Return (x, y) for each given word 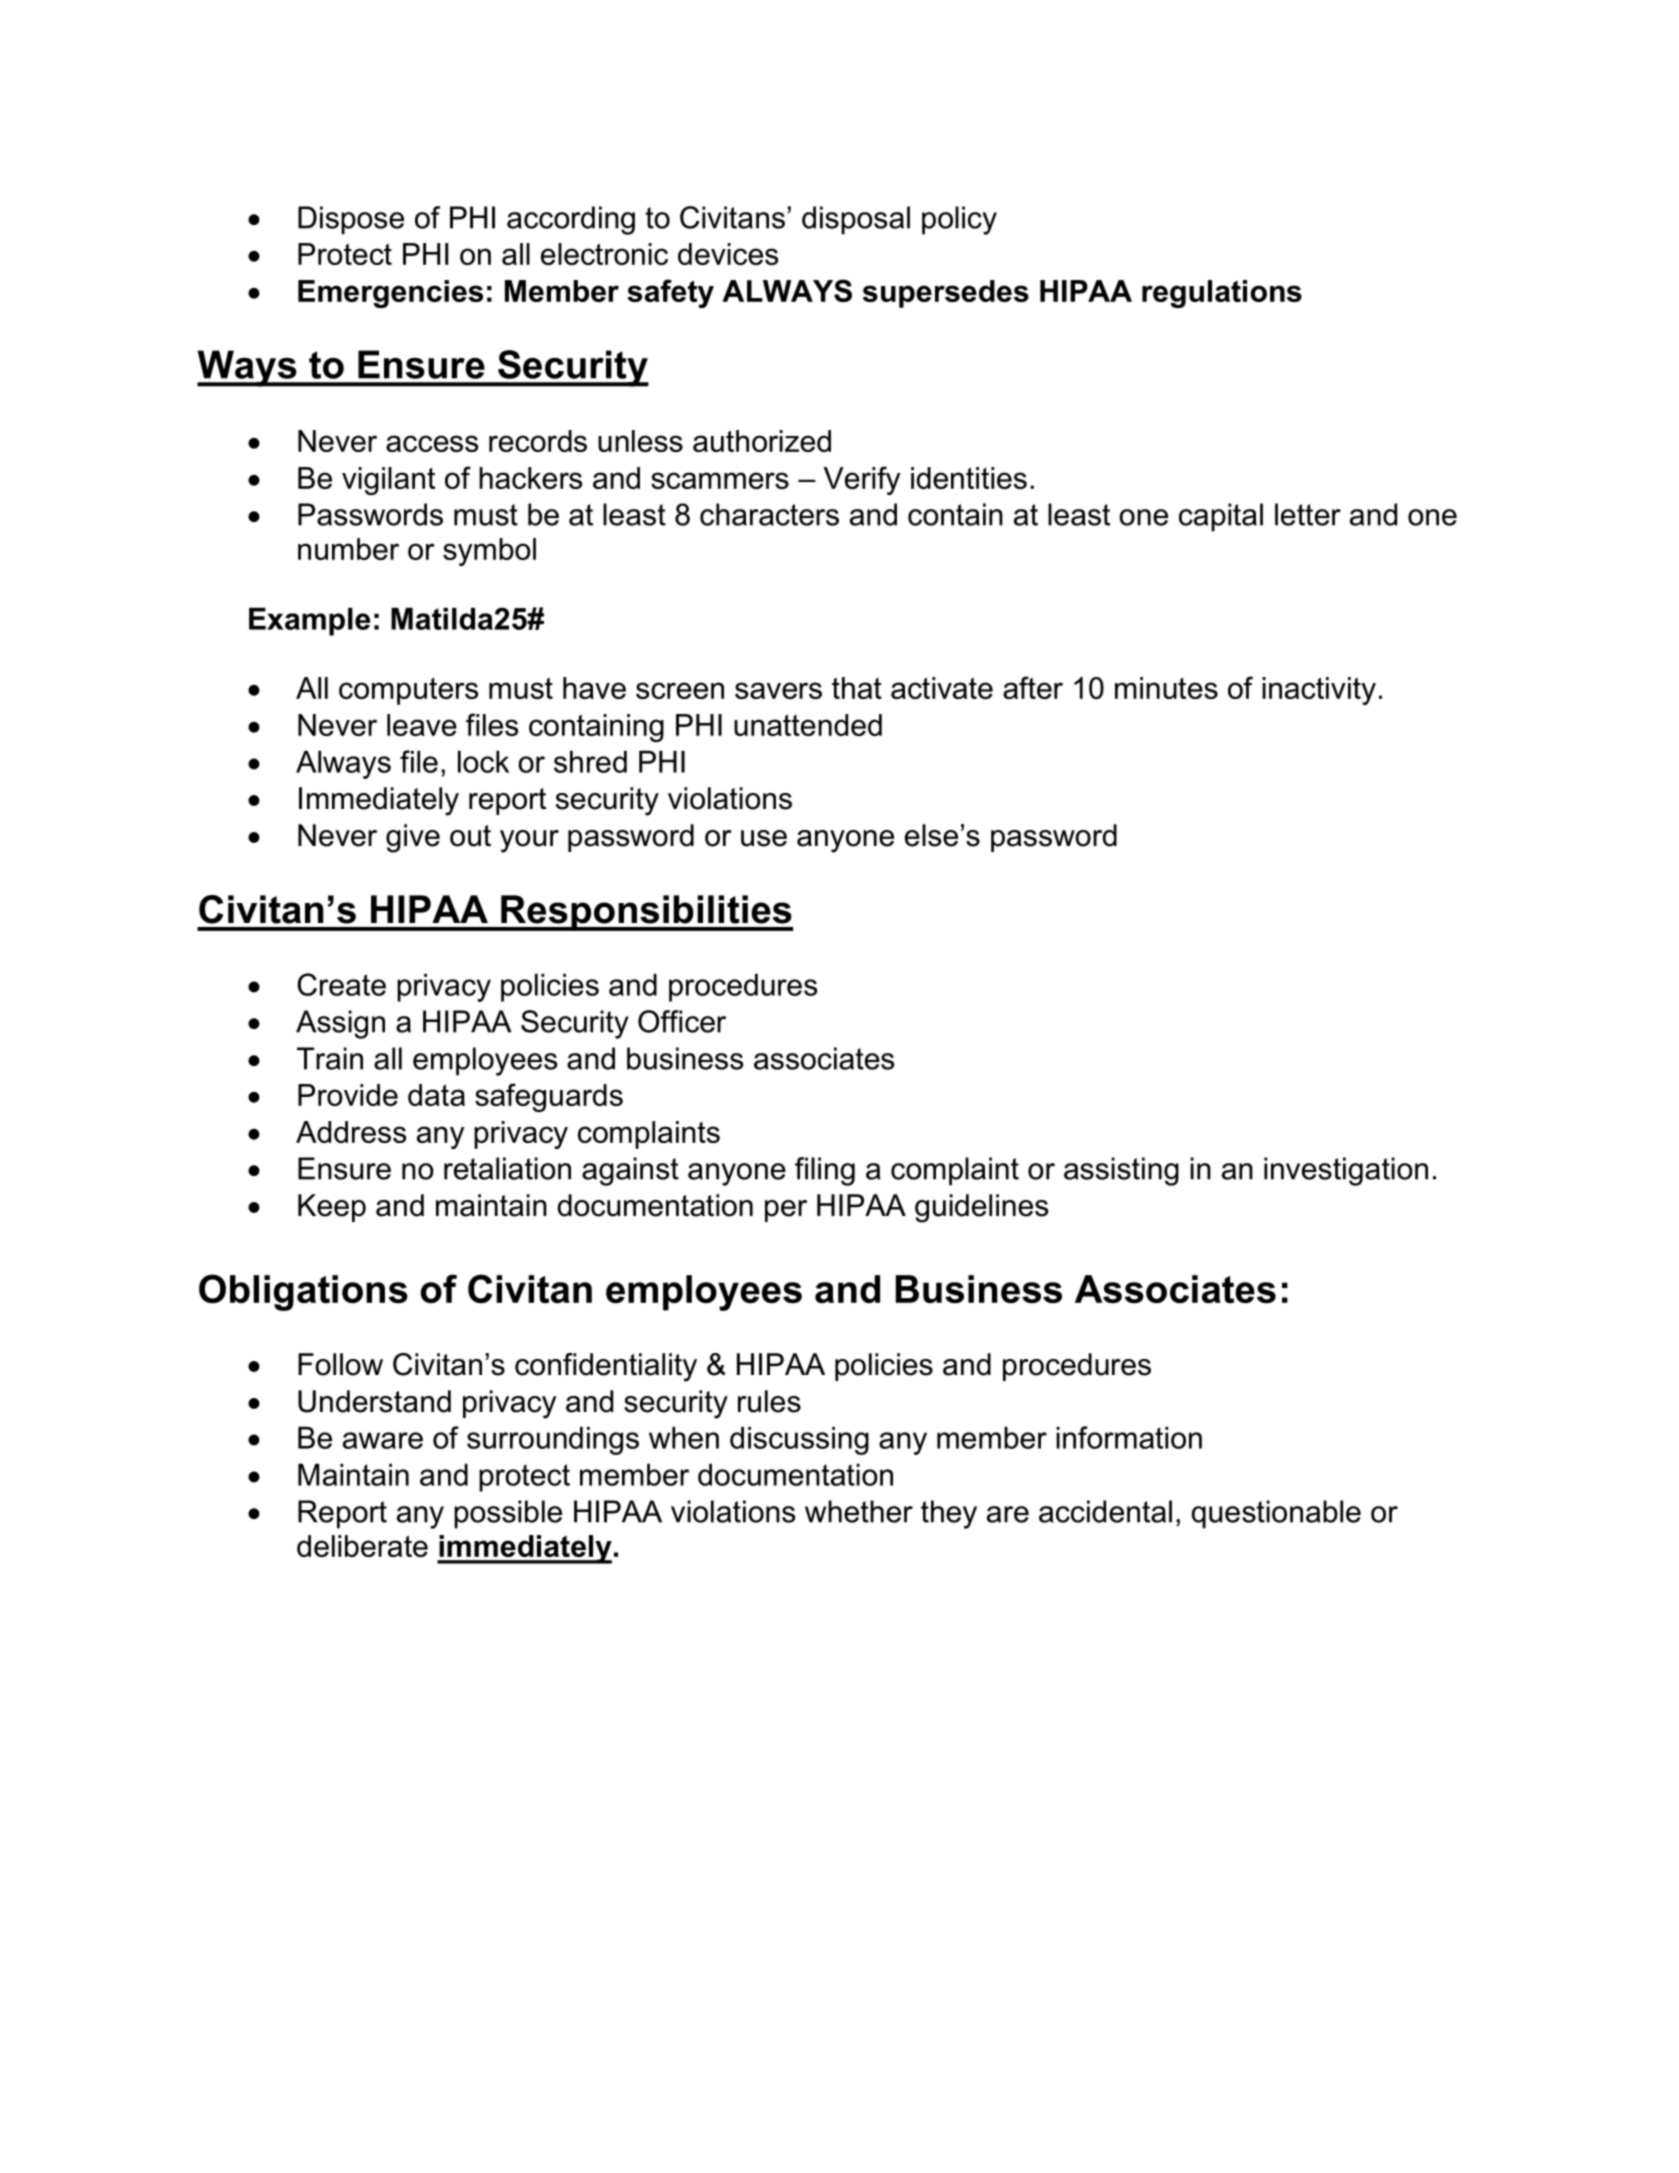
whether (859, 1511)
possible (508, 1514)
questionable (1276, 1514)
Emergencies (390, 294)
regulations (1222, 294)
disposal (856, 220)
